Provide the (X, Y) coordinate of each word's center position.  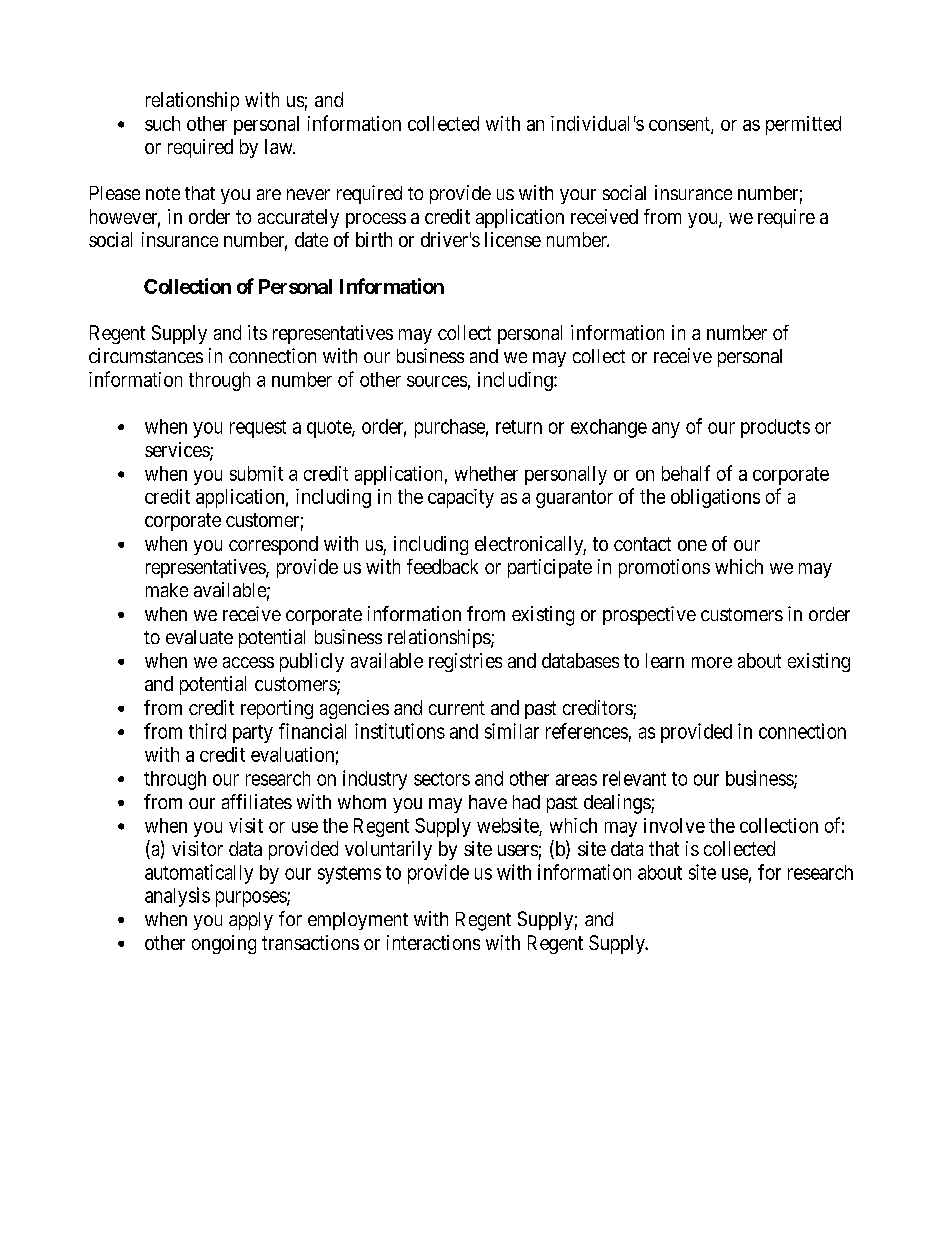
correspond (273, 545)
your (578, 196)
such (162, 123)
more (712, 662)
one (692, 545)
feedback (442, 566)
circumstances (146, 355)
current (457, 708)
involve (674, 825)
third (207, 731)
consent (680, 125)
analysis (177, 897)
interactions (433, 942)
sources (437, 381)
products (775, 428)
